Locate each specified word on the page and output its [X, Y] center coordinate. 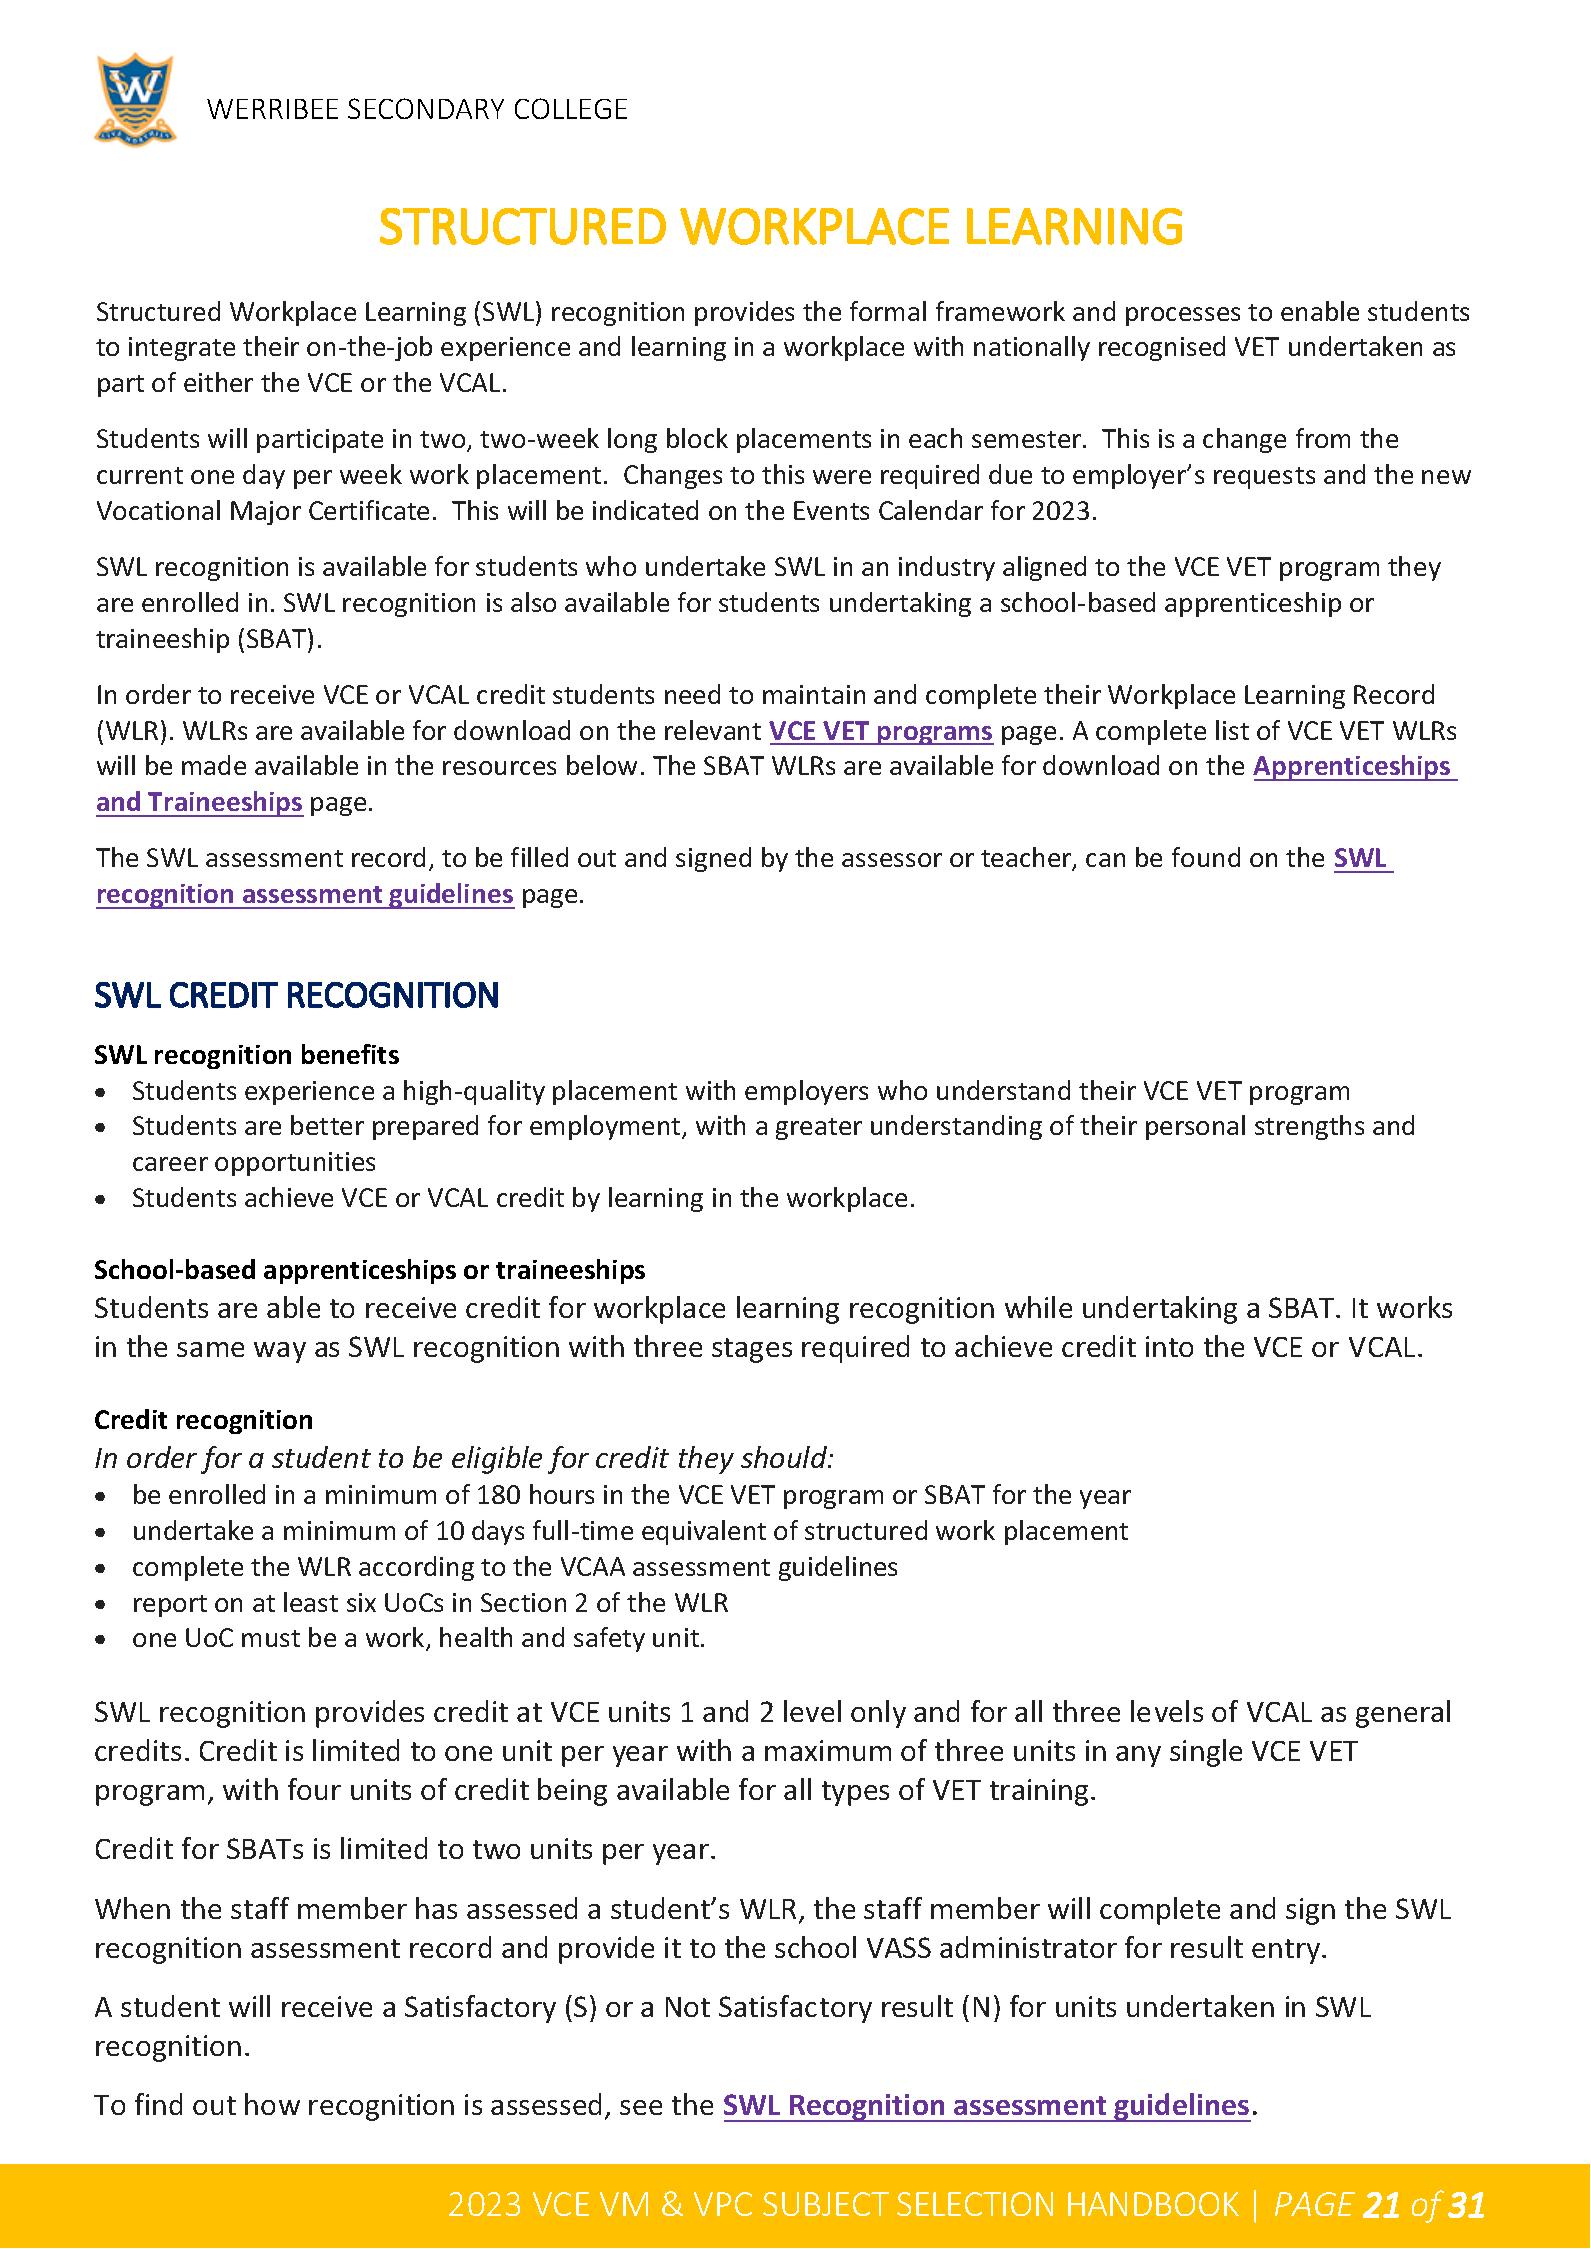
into [1169, 1346]
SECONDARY [426, 108]
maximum [828, 1750]
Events [831, 510]
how [272, 2104]
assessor [892, 860]
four [314, 1789]
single [1206, 1753]
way [280, 1352]
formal [888, 311]
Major [266, 513]
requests [1264, 478]
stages [752, 1350]
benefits [350, 1054]
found [1206, 857]
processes [1183, 316]
